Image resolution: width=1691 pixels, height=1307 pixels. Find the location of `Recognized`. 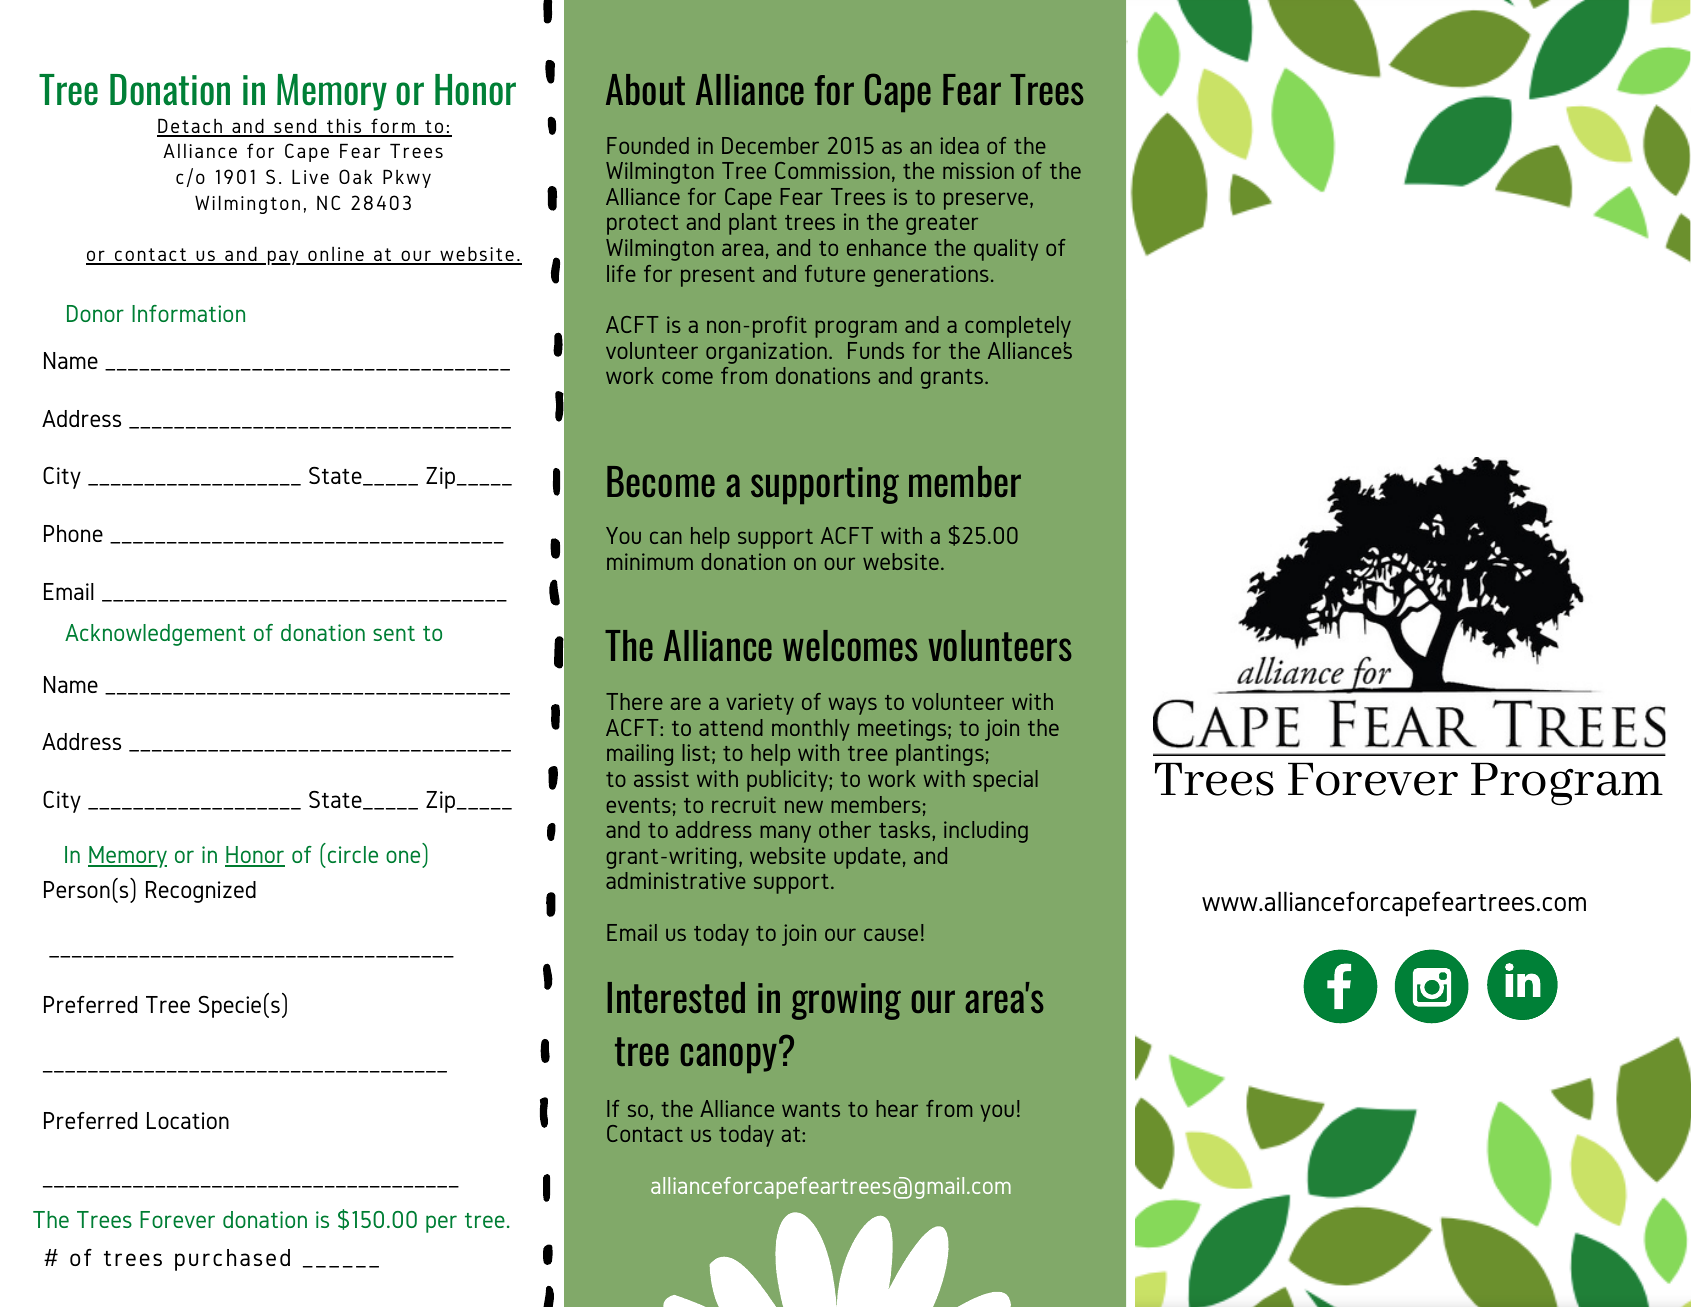

Recognized is located at coordinates (201, 892).
